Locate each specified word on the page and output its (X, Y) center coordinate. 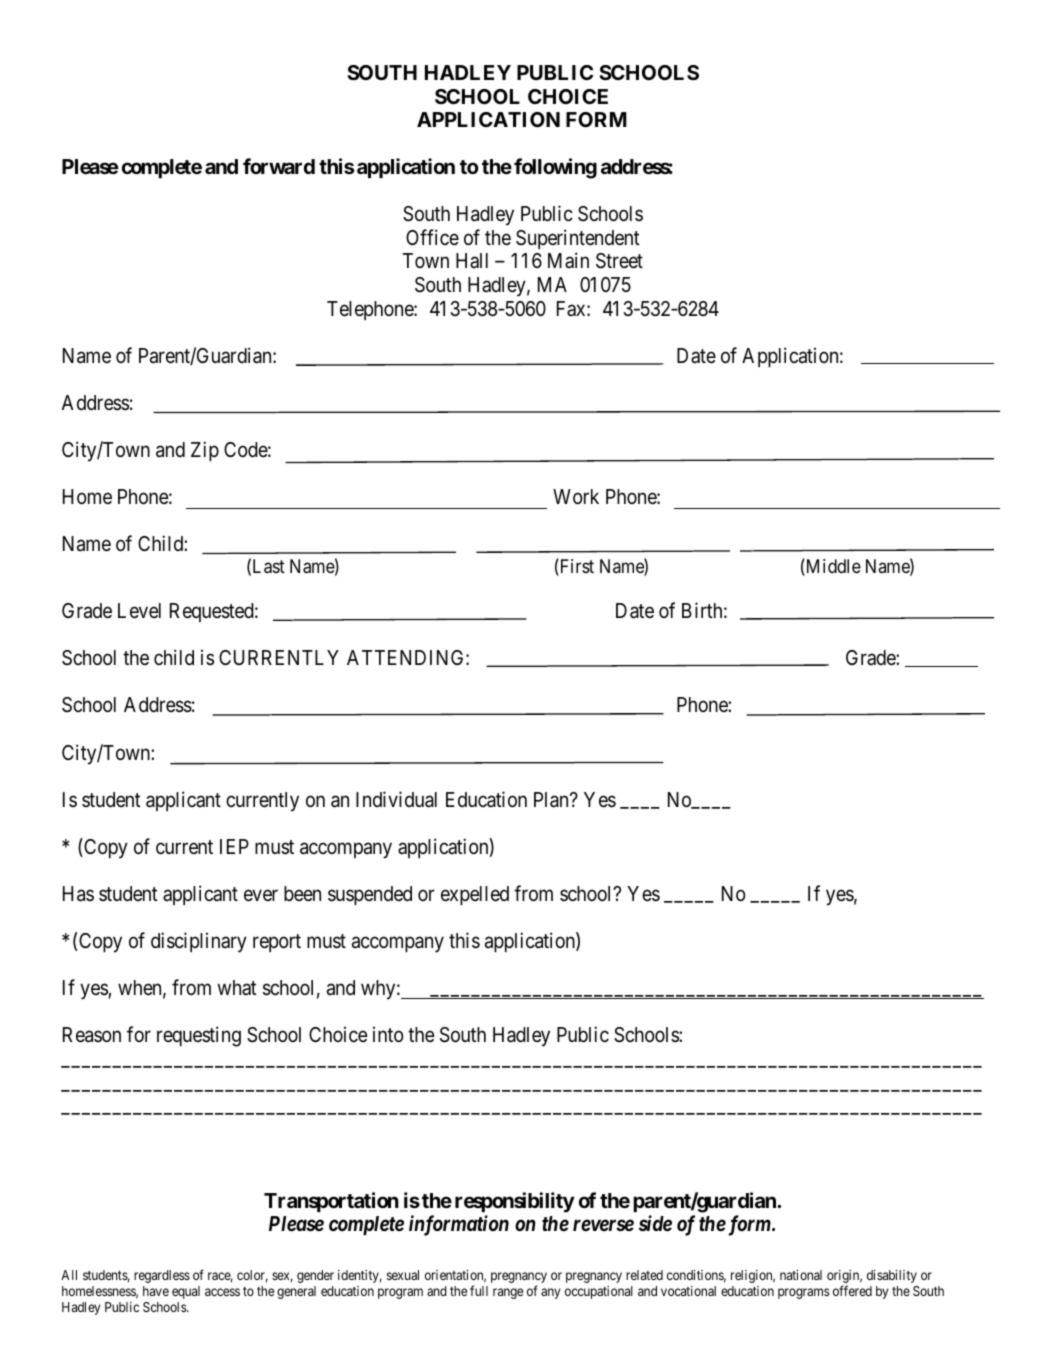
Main (568, 260)
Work (576, 496)
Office (432, 237)
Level (139, 611)
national (801, 1275)
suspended (370, 895)
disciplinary (199, 942)
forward (279, 166)
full (479, 1290)
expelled (475, 895)
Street (619, 261)
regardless (162, 1276)
